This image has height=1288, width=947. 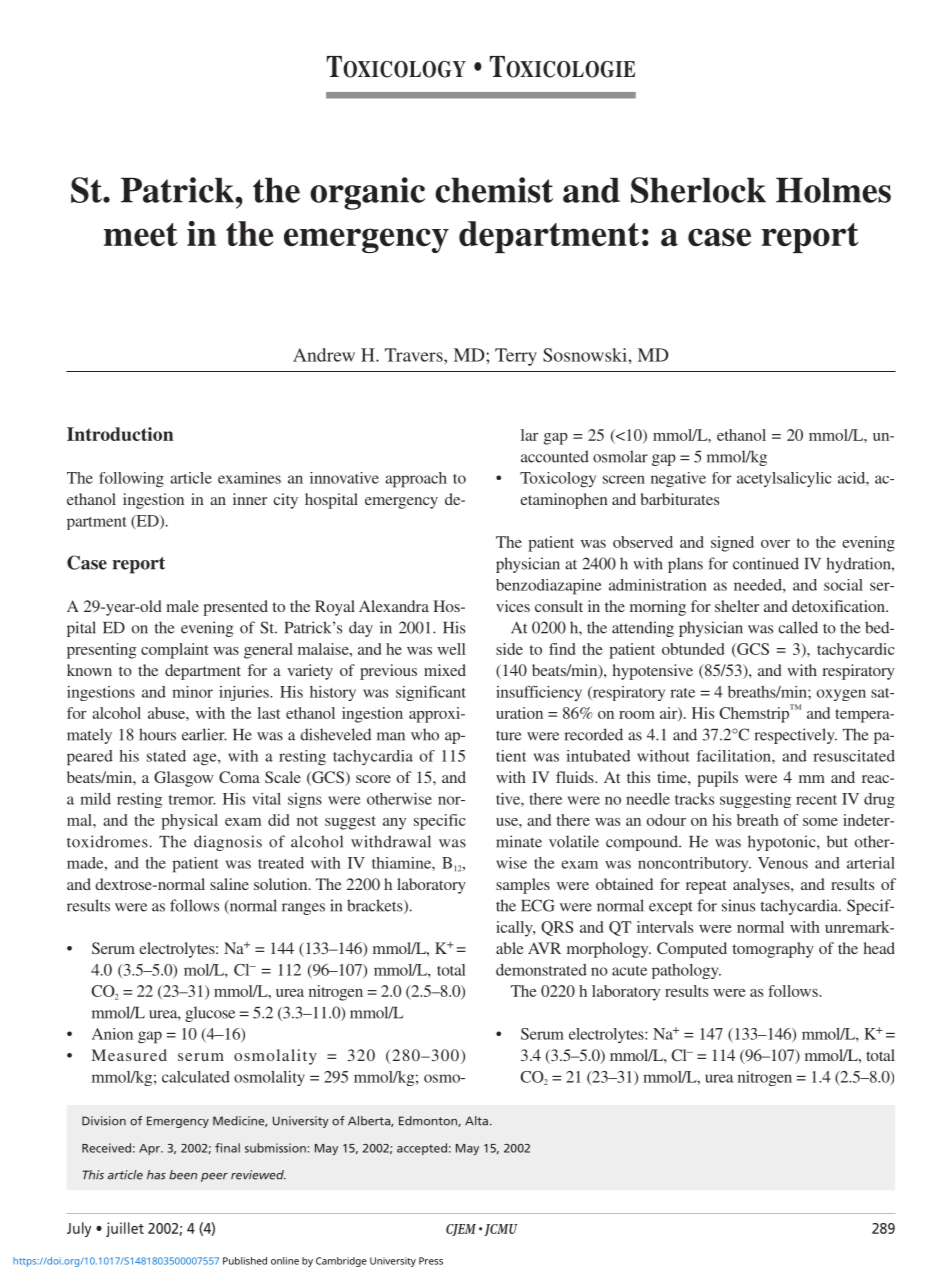 What do you see at coordinates (183, 1175) in the image?
I see `been` at bounding box center [183, 1175].
